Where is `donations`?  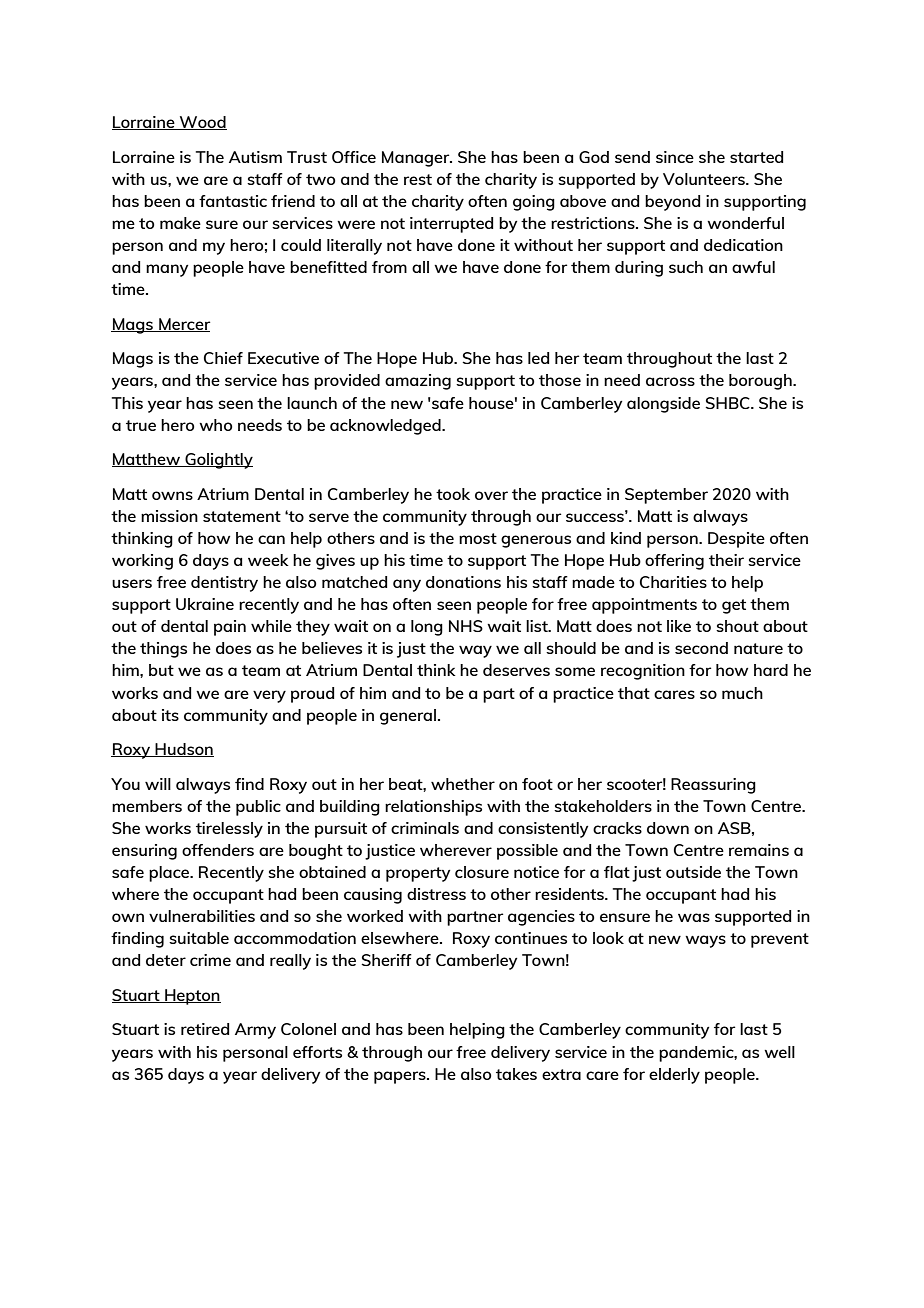 donations is located at coordinates (463, 582).
